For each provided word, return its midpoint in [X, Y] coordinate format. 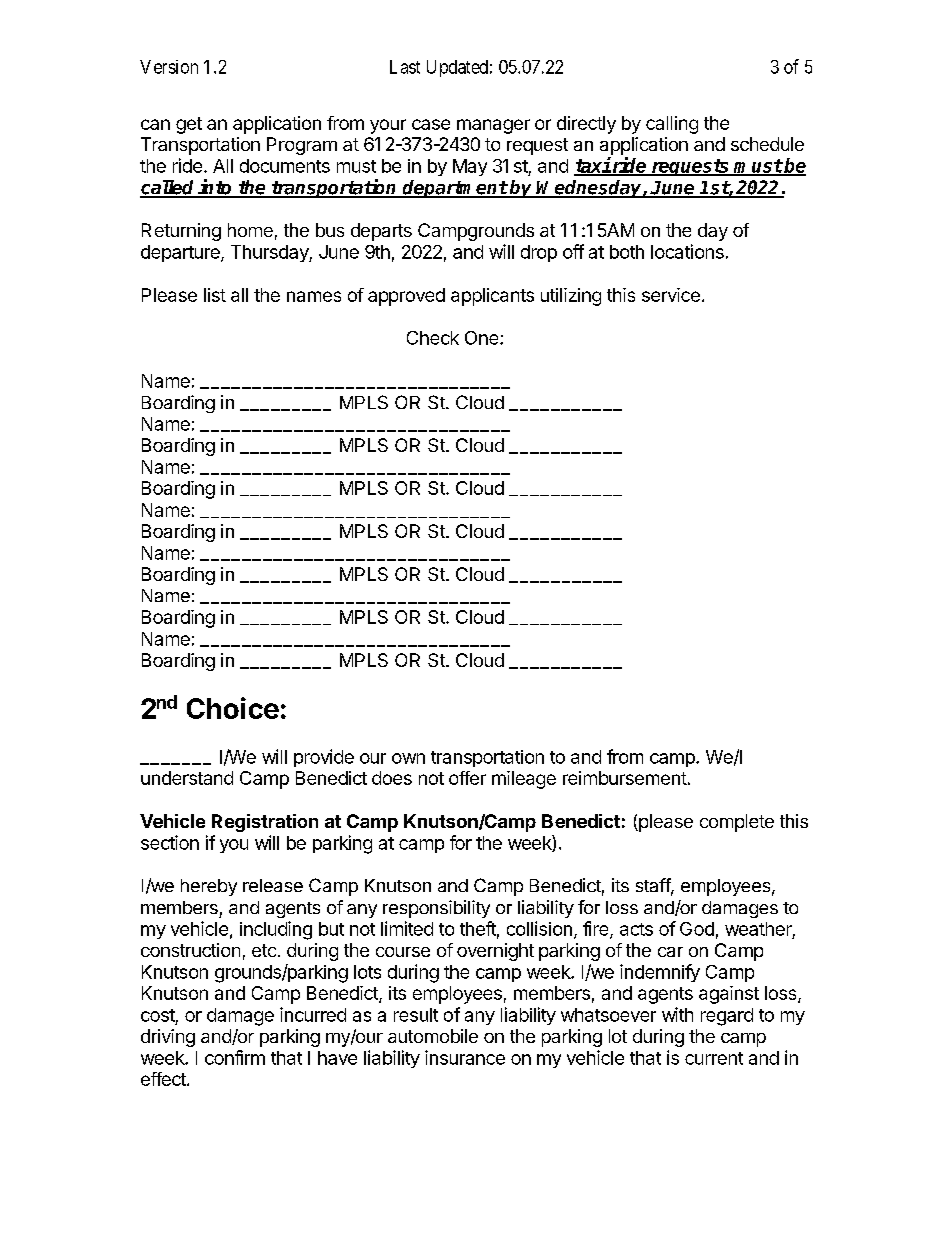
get [189, 125]
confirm [235, 1057]
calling [672, 125]
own [408, 758]
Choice [233, 708]
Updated [457, 68]
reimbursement [625, 778]
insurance [465, 1057]
